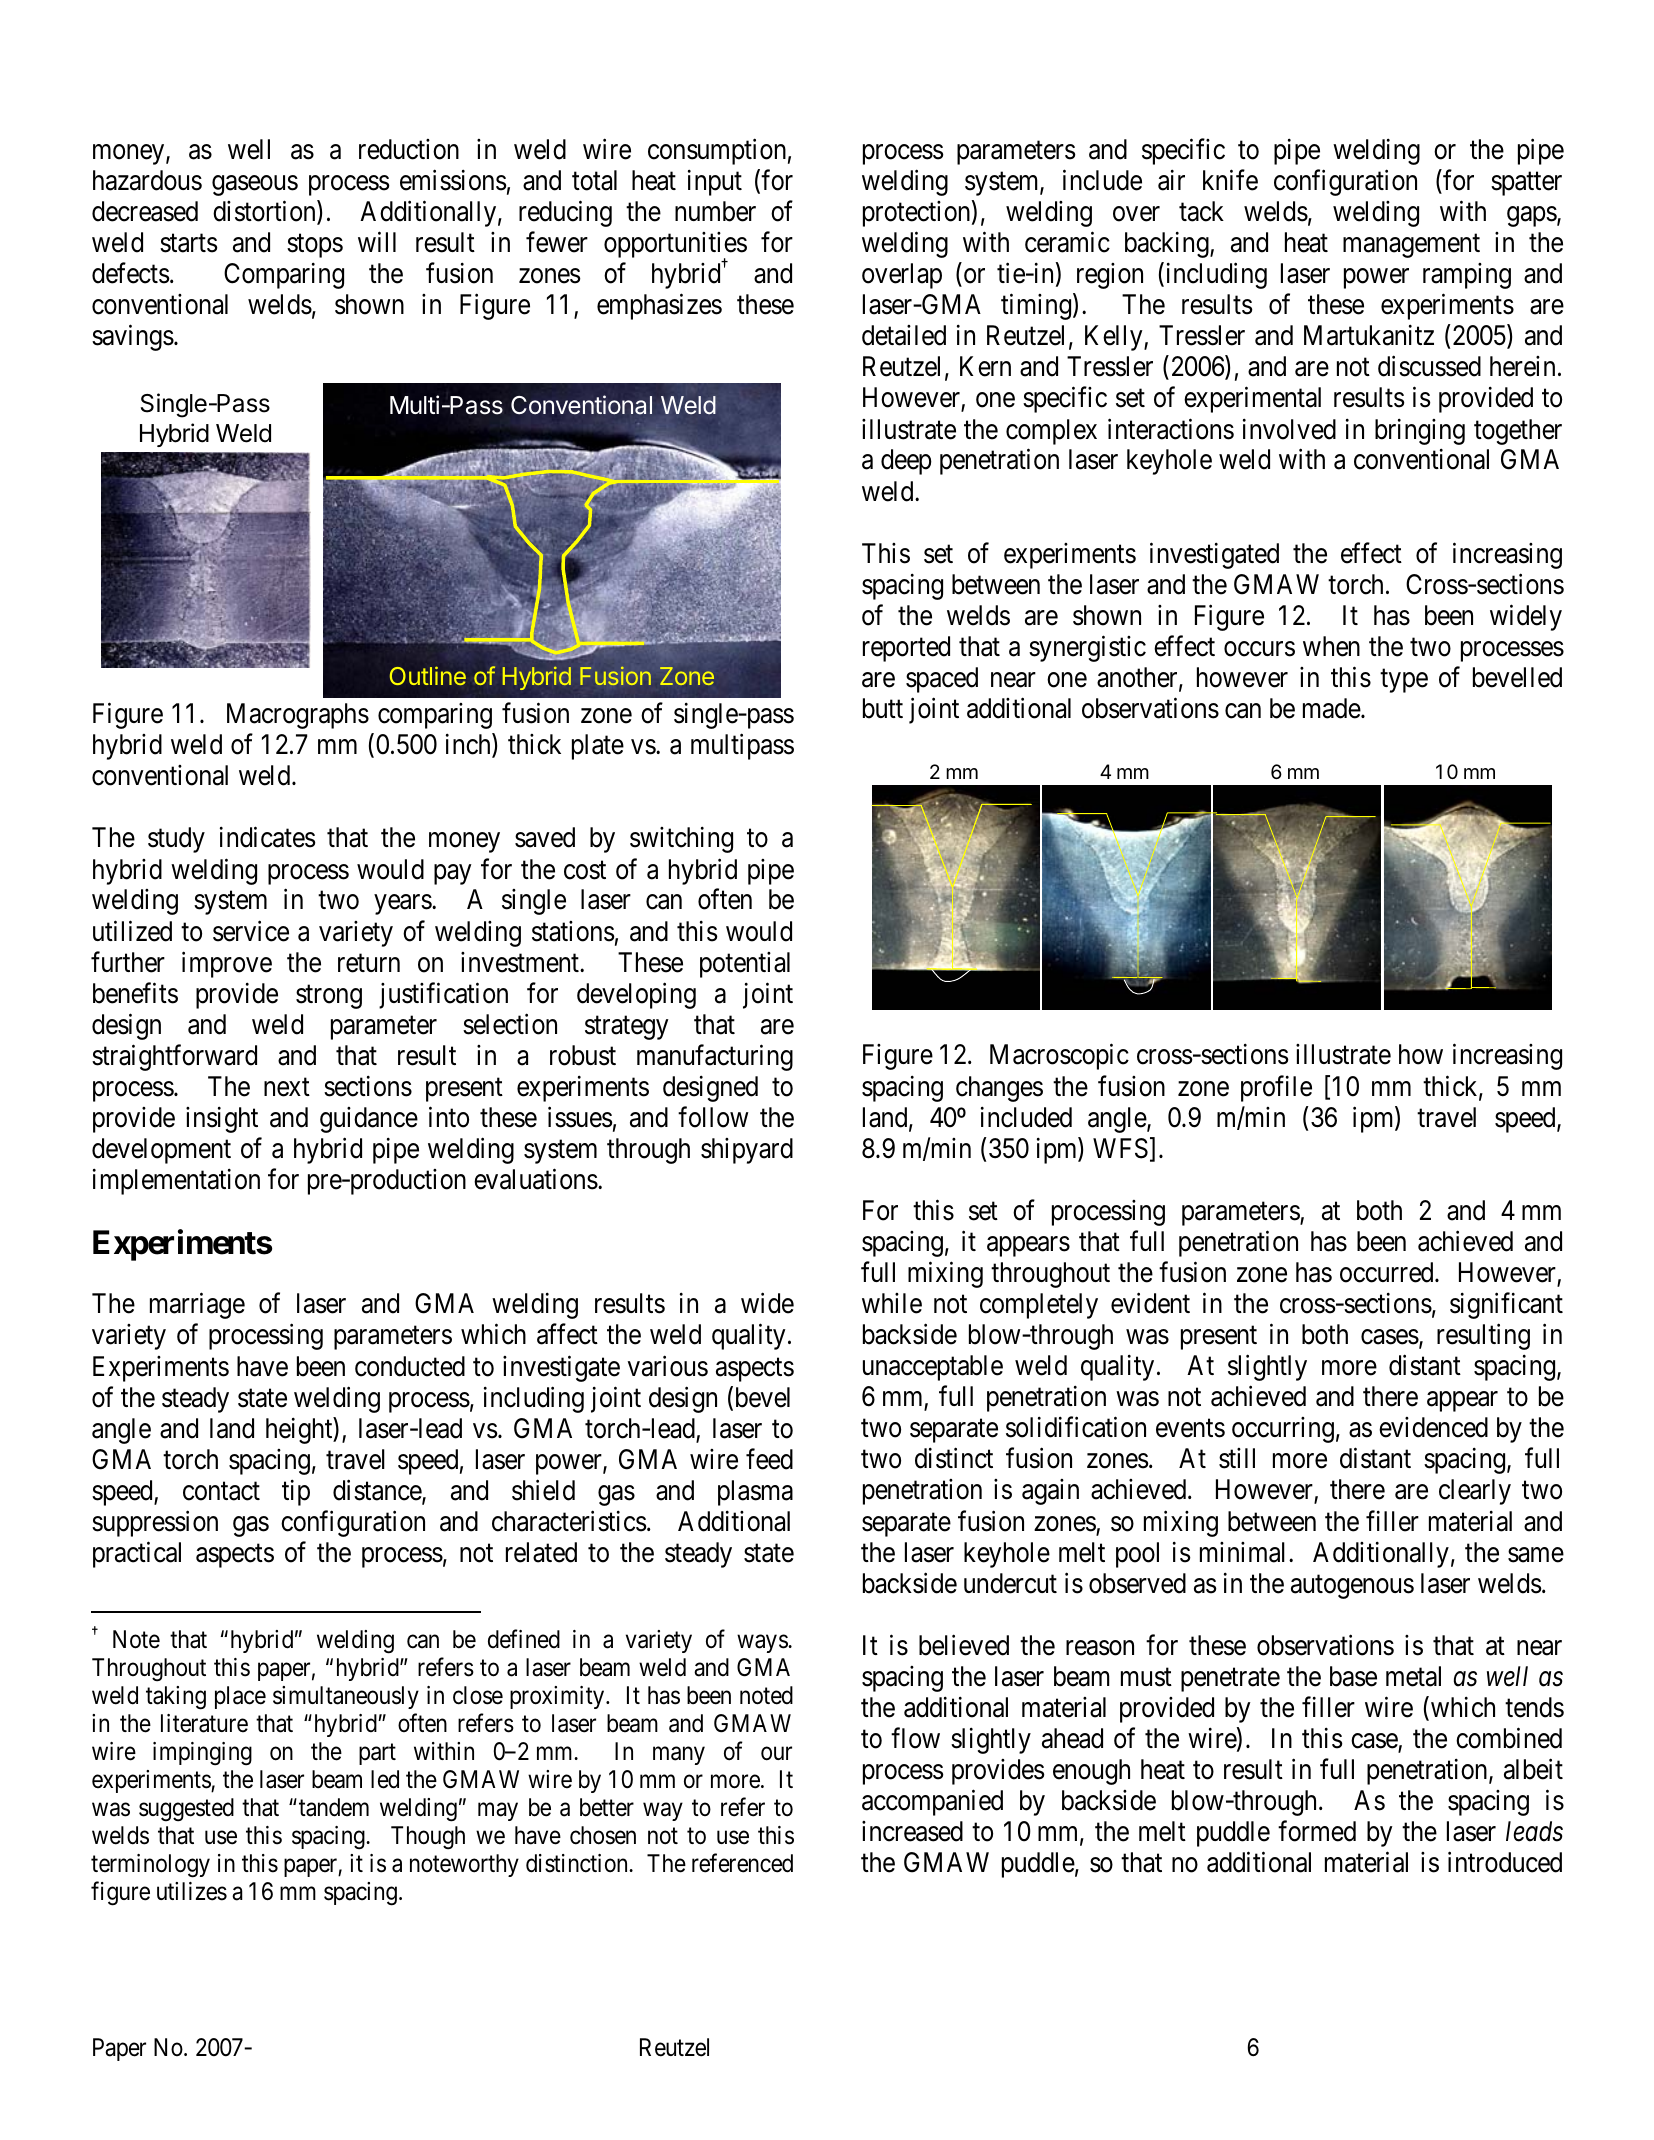 The width and height of the image is (1654, 2140). What do you see at coordinates (906, 462) in the image?
I see `deep` at bounding box center [906, 462].
